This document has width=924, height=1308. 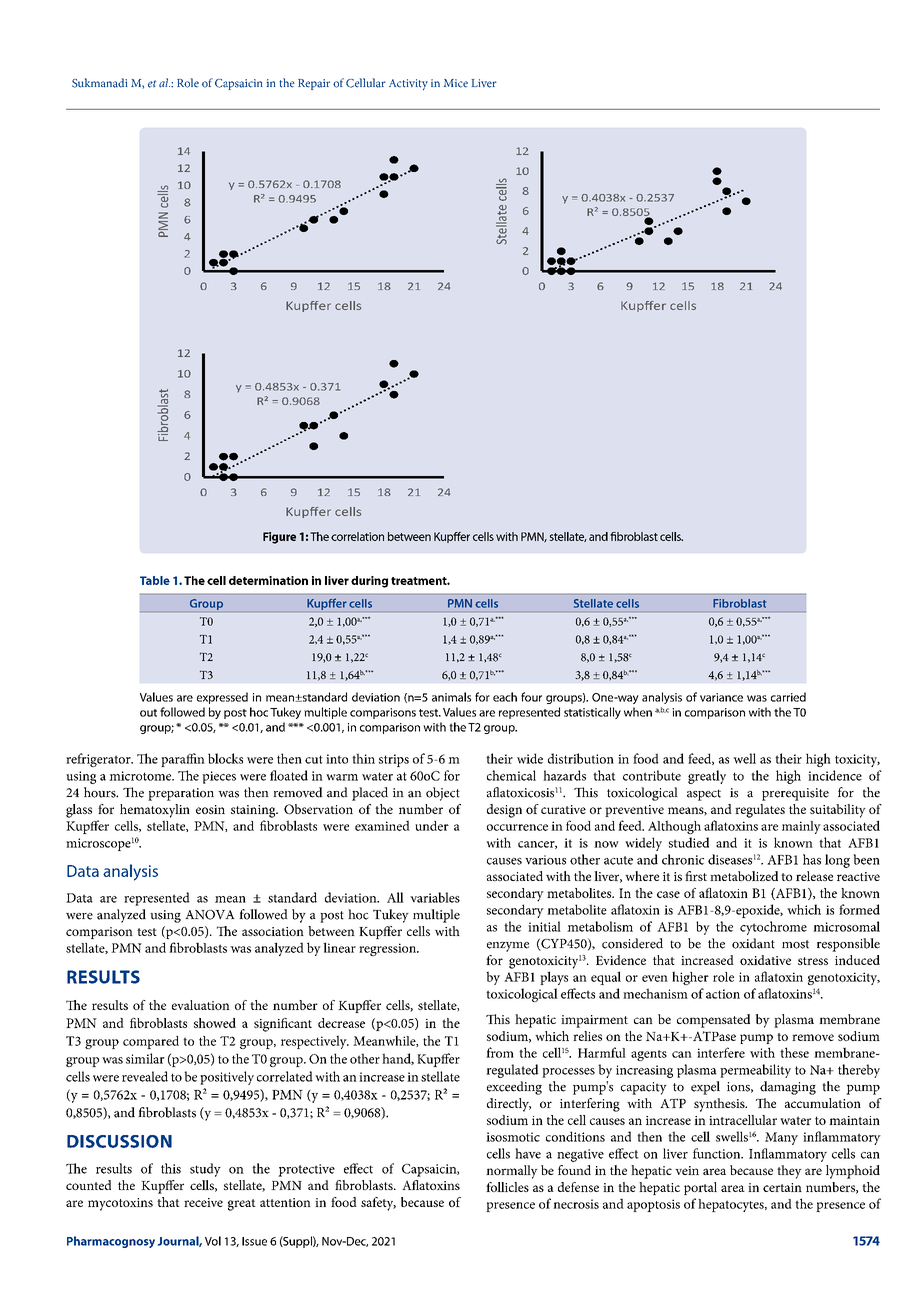 What do you see at coordinates (788, 697) in the document?
I see `carried` at bounding box center [788, 697].
